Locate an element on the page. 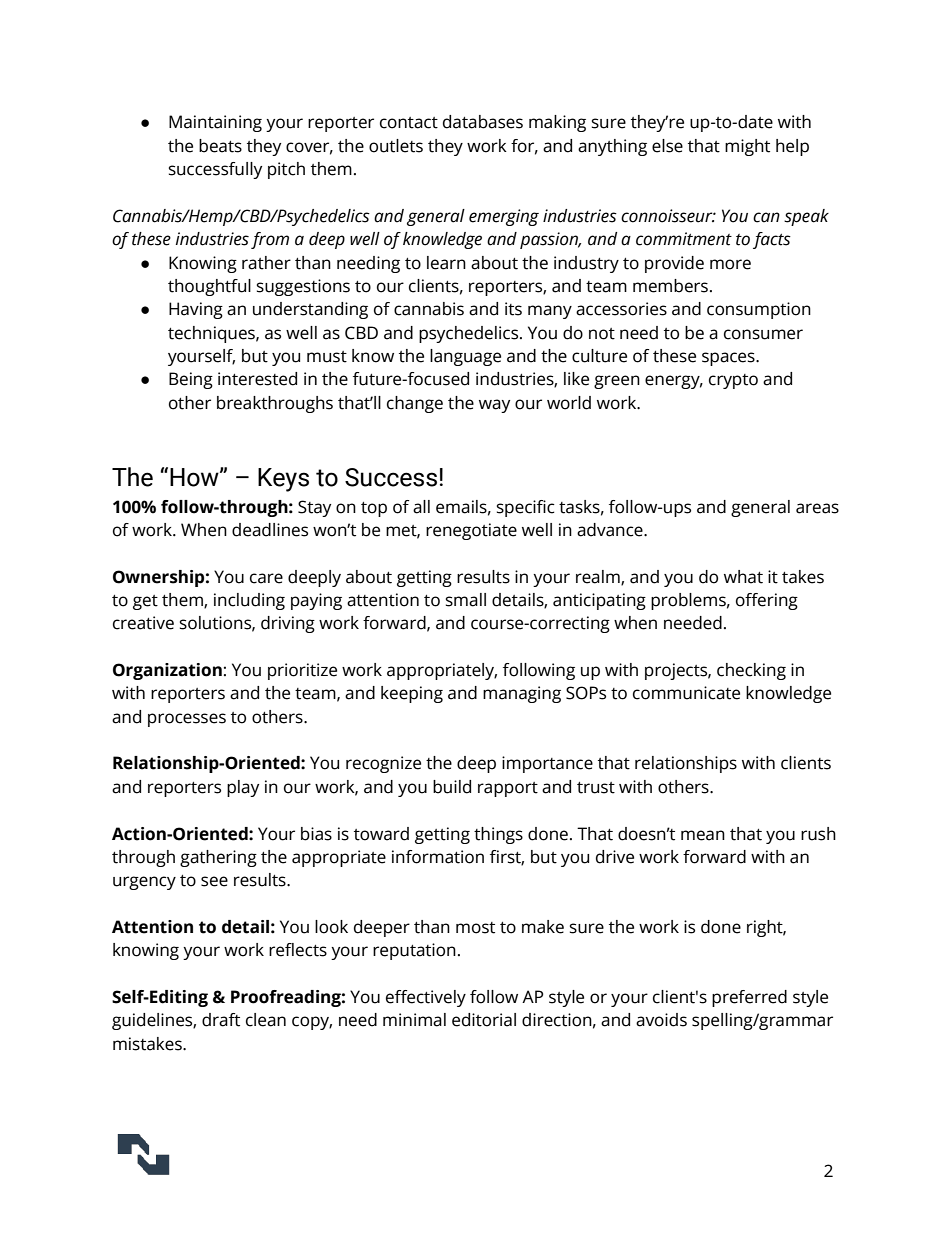 The height and width of the page is (1233, 952). rapport is located at coordinates (508, 789).
